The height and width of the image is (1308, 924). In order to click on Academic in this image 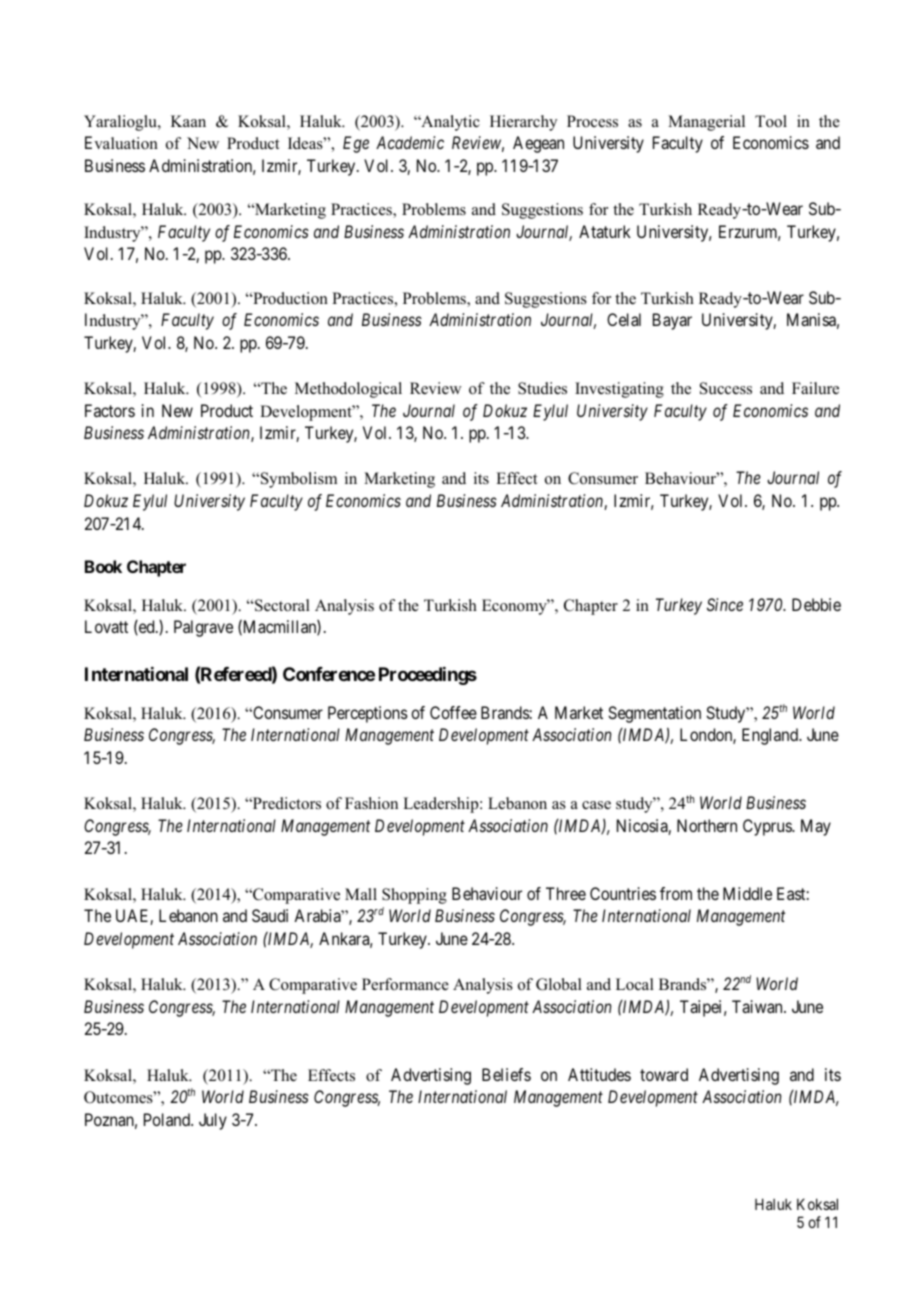, I will do `click(410, 142)`.
